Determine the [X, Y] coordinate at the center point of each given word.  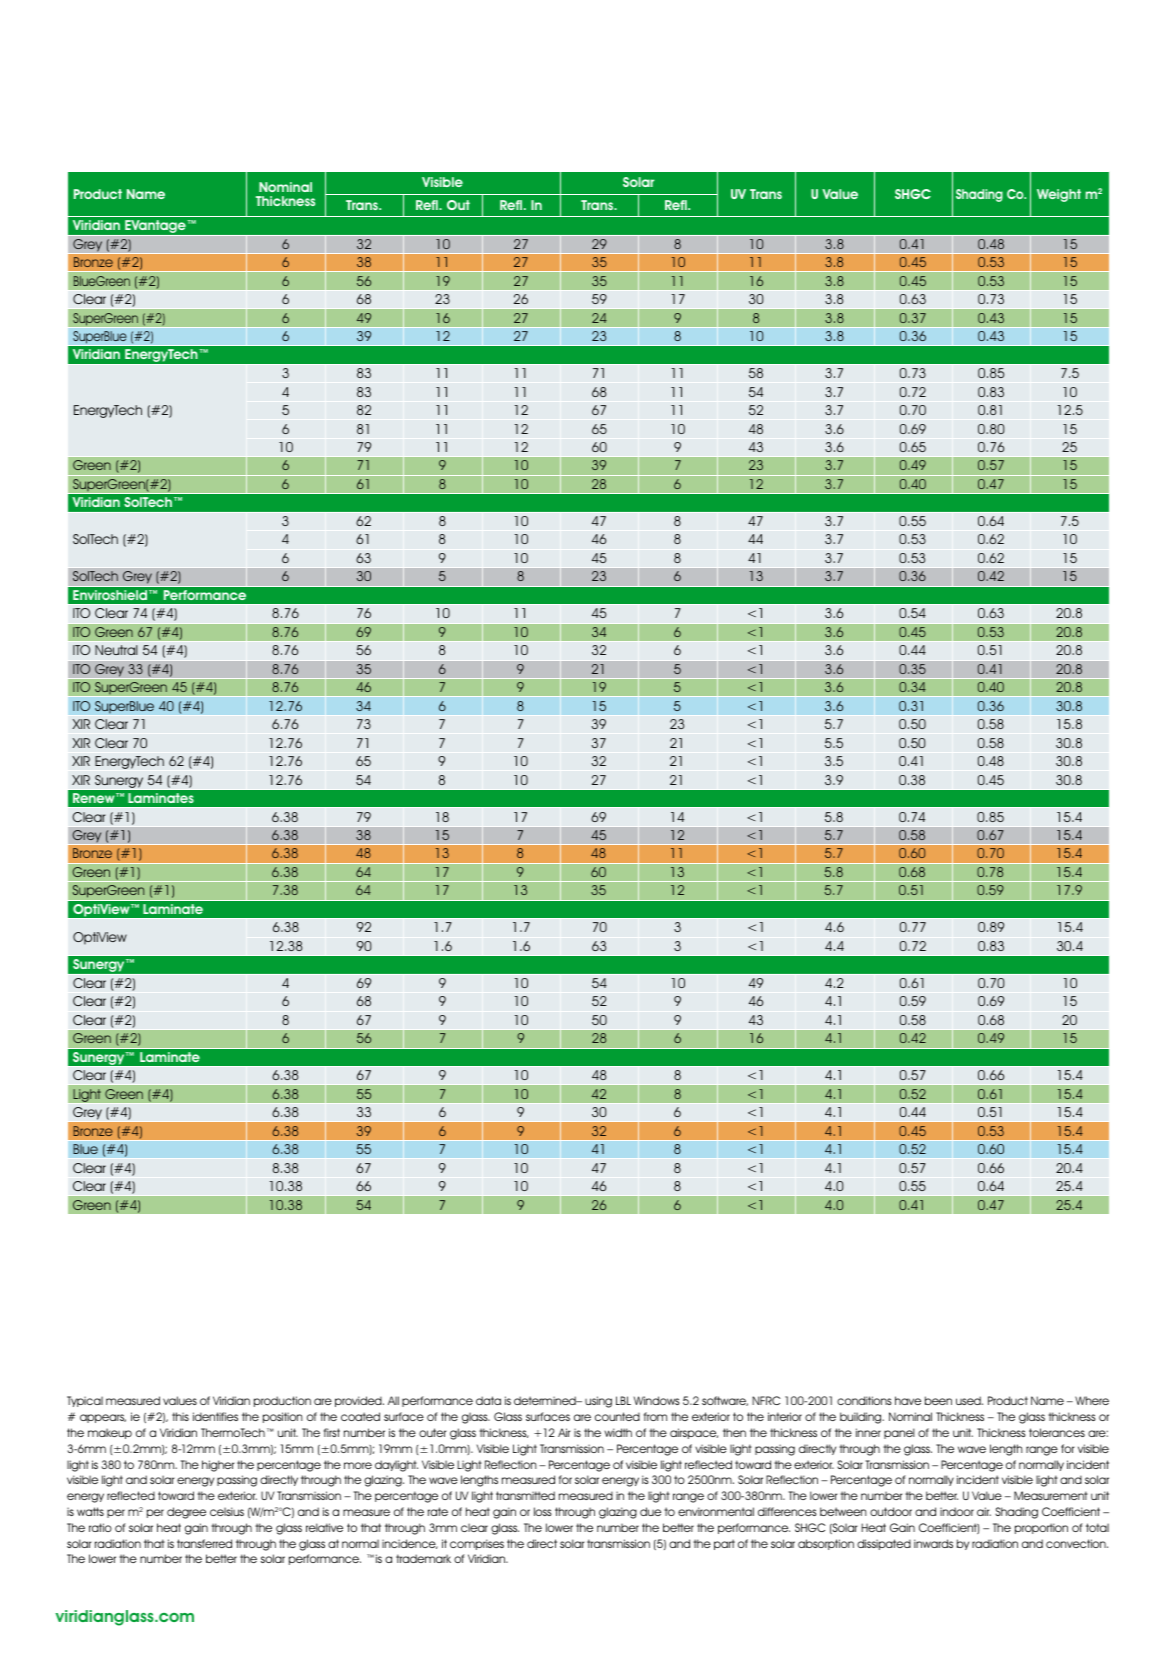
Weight [1059, 195]
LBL [623, 1400]
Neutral [116, 650]
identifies [215, 1416]
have [908, 1400]
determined [546, 1400]
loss [543, 1511]
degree [186, 1513]
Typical [85, 1401]
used [969, 1400]
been [938, 1400]
